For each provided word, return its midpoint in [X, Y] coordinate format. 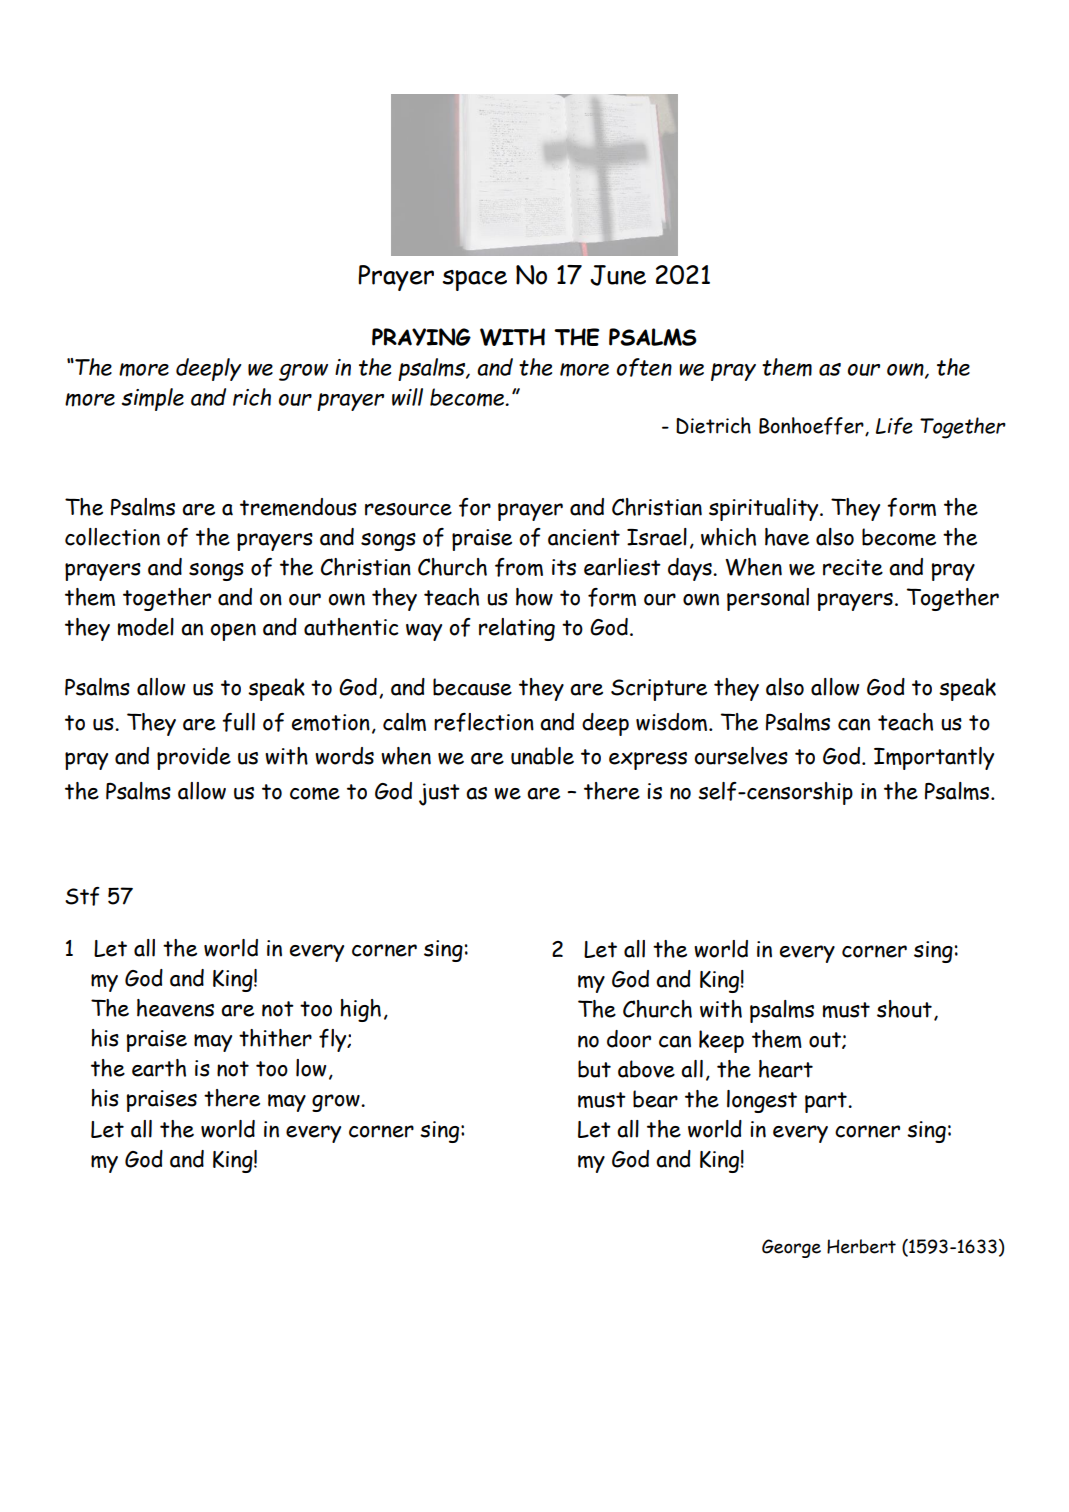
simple [152, 399]
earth [159, 1068]
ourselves [741, 756]
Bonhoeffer [812, 426]
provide [194, 758]
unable [542, 756]
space [475, 280]
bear [655, 1099]
